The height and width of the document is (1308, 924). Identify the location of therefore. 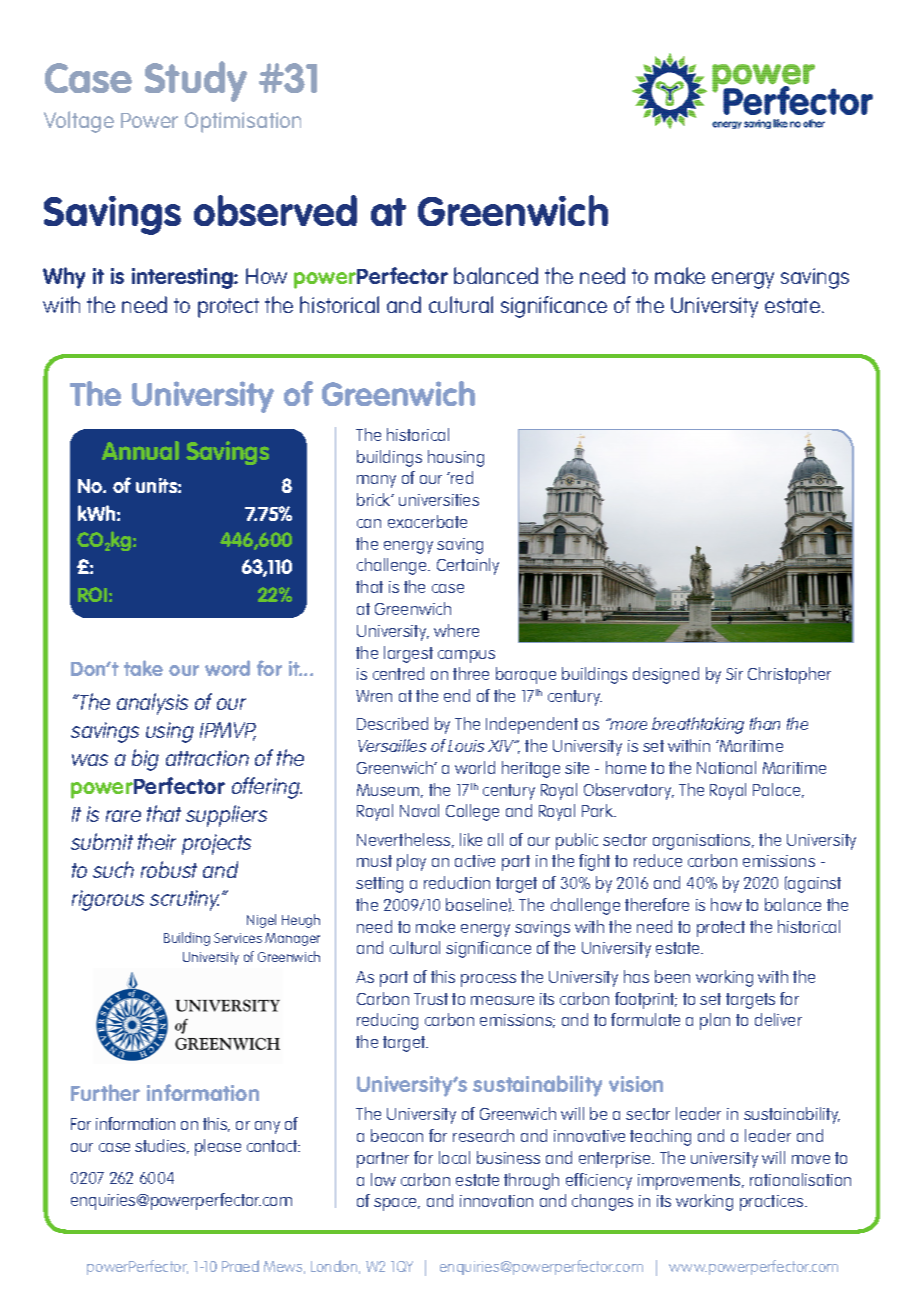
(657, 904).
